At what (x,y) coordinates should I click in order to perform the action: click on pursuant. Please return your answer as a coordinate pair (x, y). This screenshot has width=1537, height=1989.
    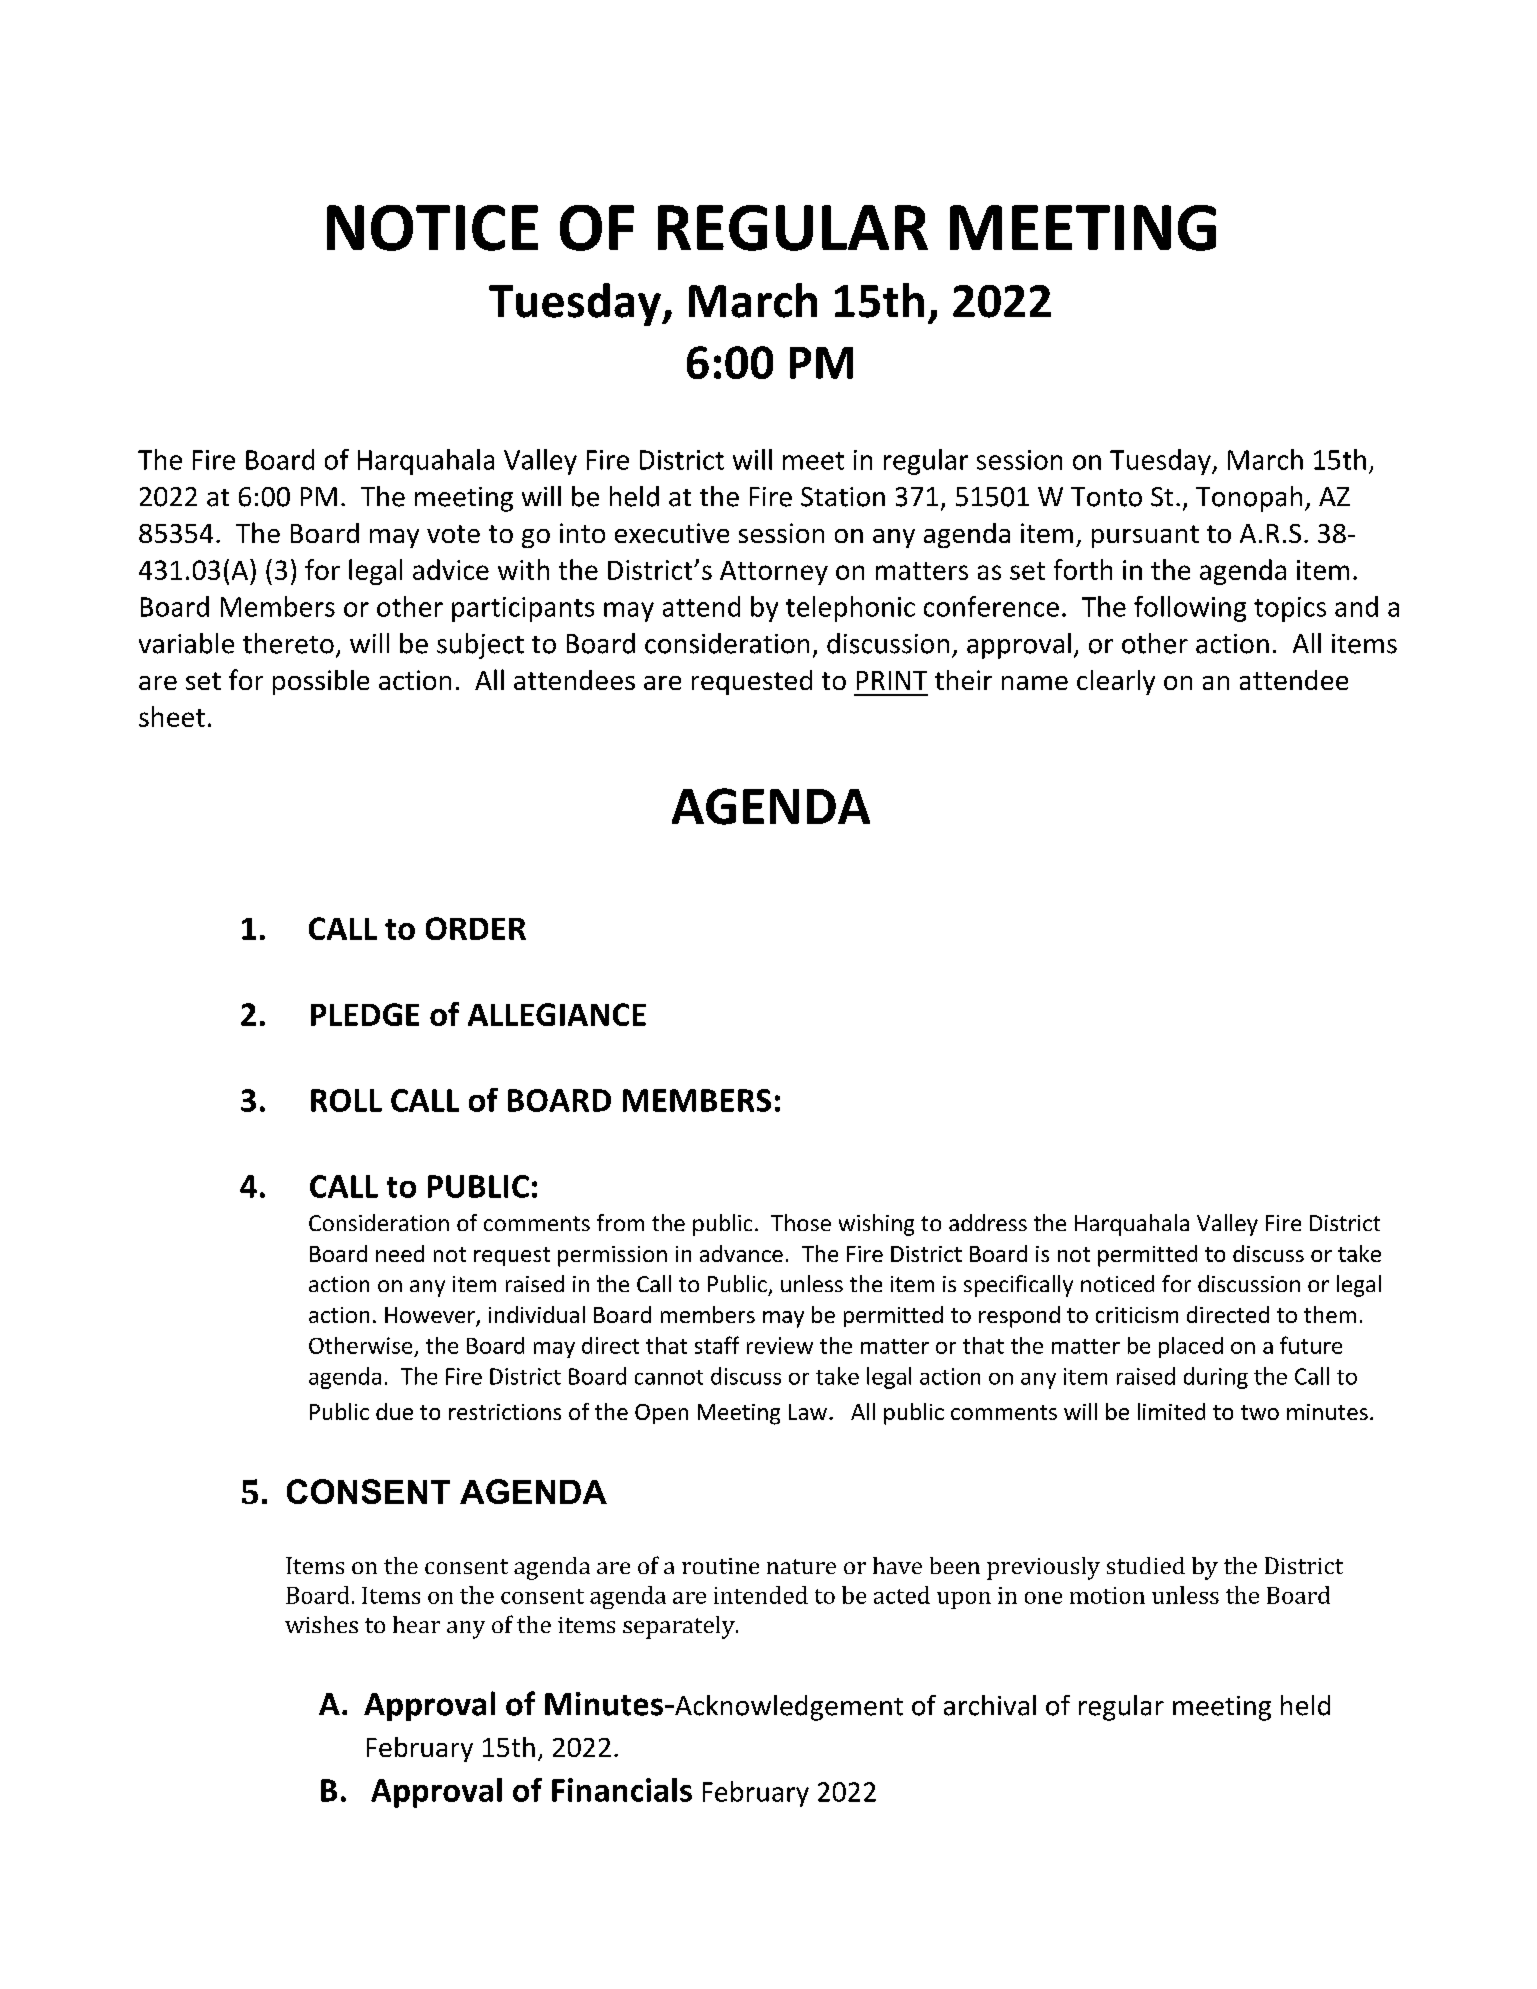
    Looking at the image, I should click on (1145, 536).
